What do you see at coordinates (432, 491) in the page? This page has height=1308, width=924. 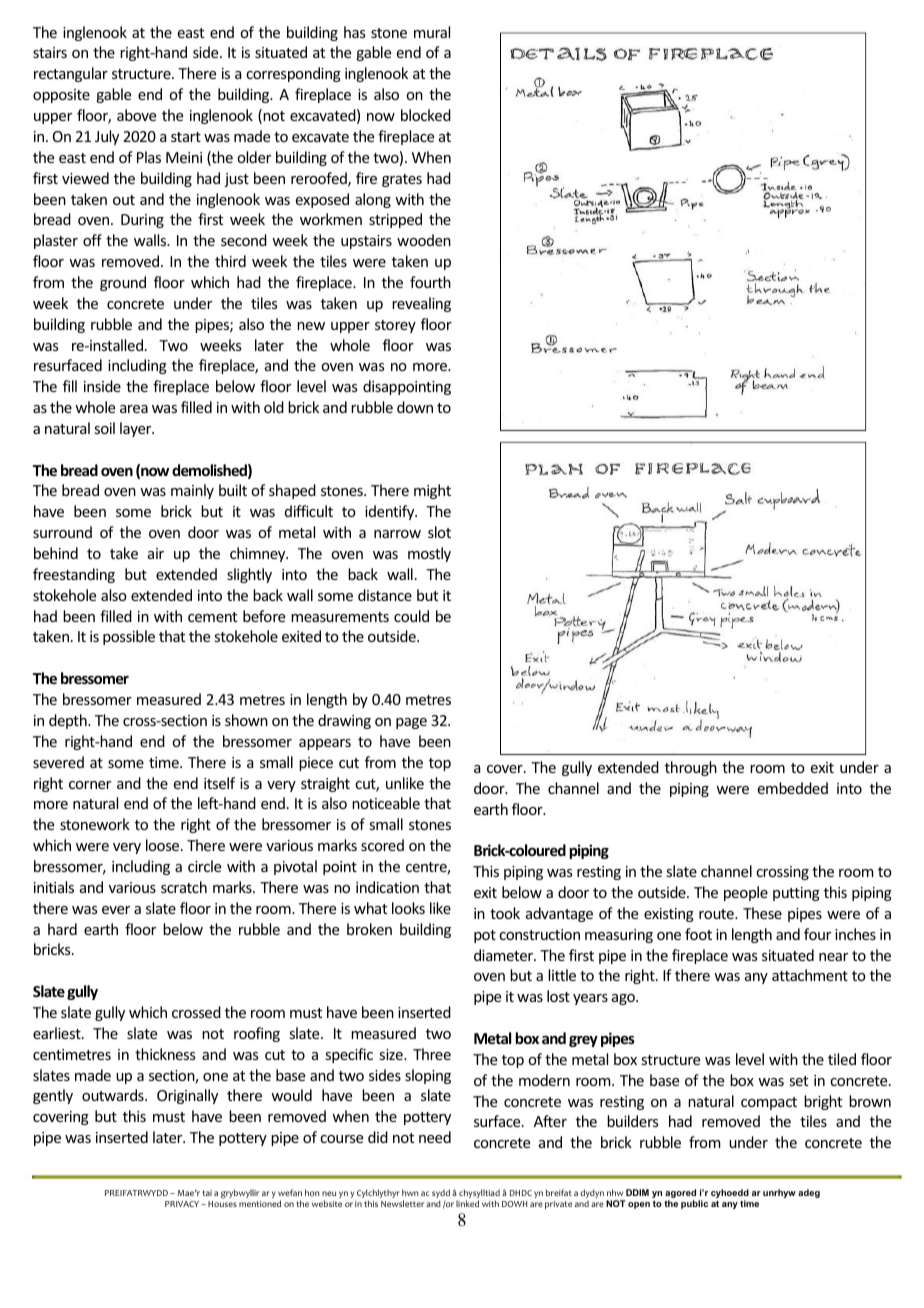 I see `might` at bounding box center [432, 491].
